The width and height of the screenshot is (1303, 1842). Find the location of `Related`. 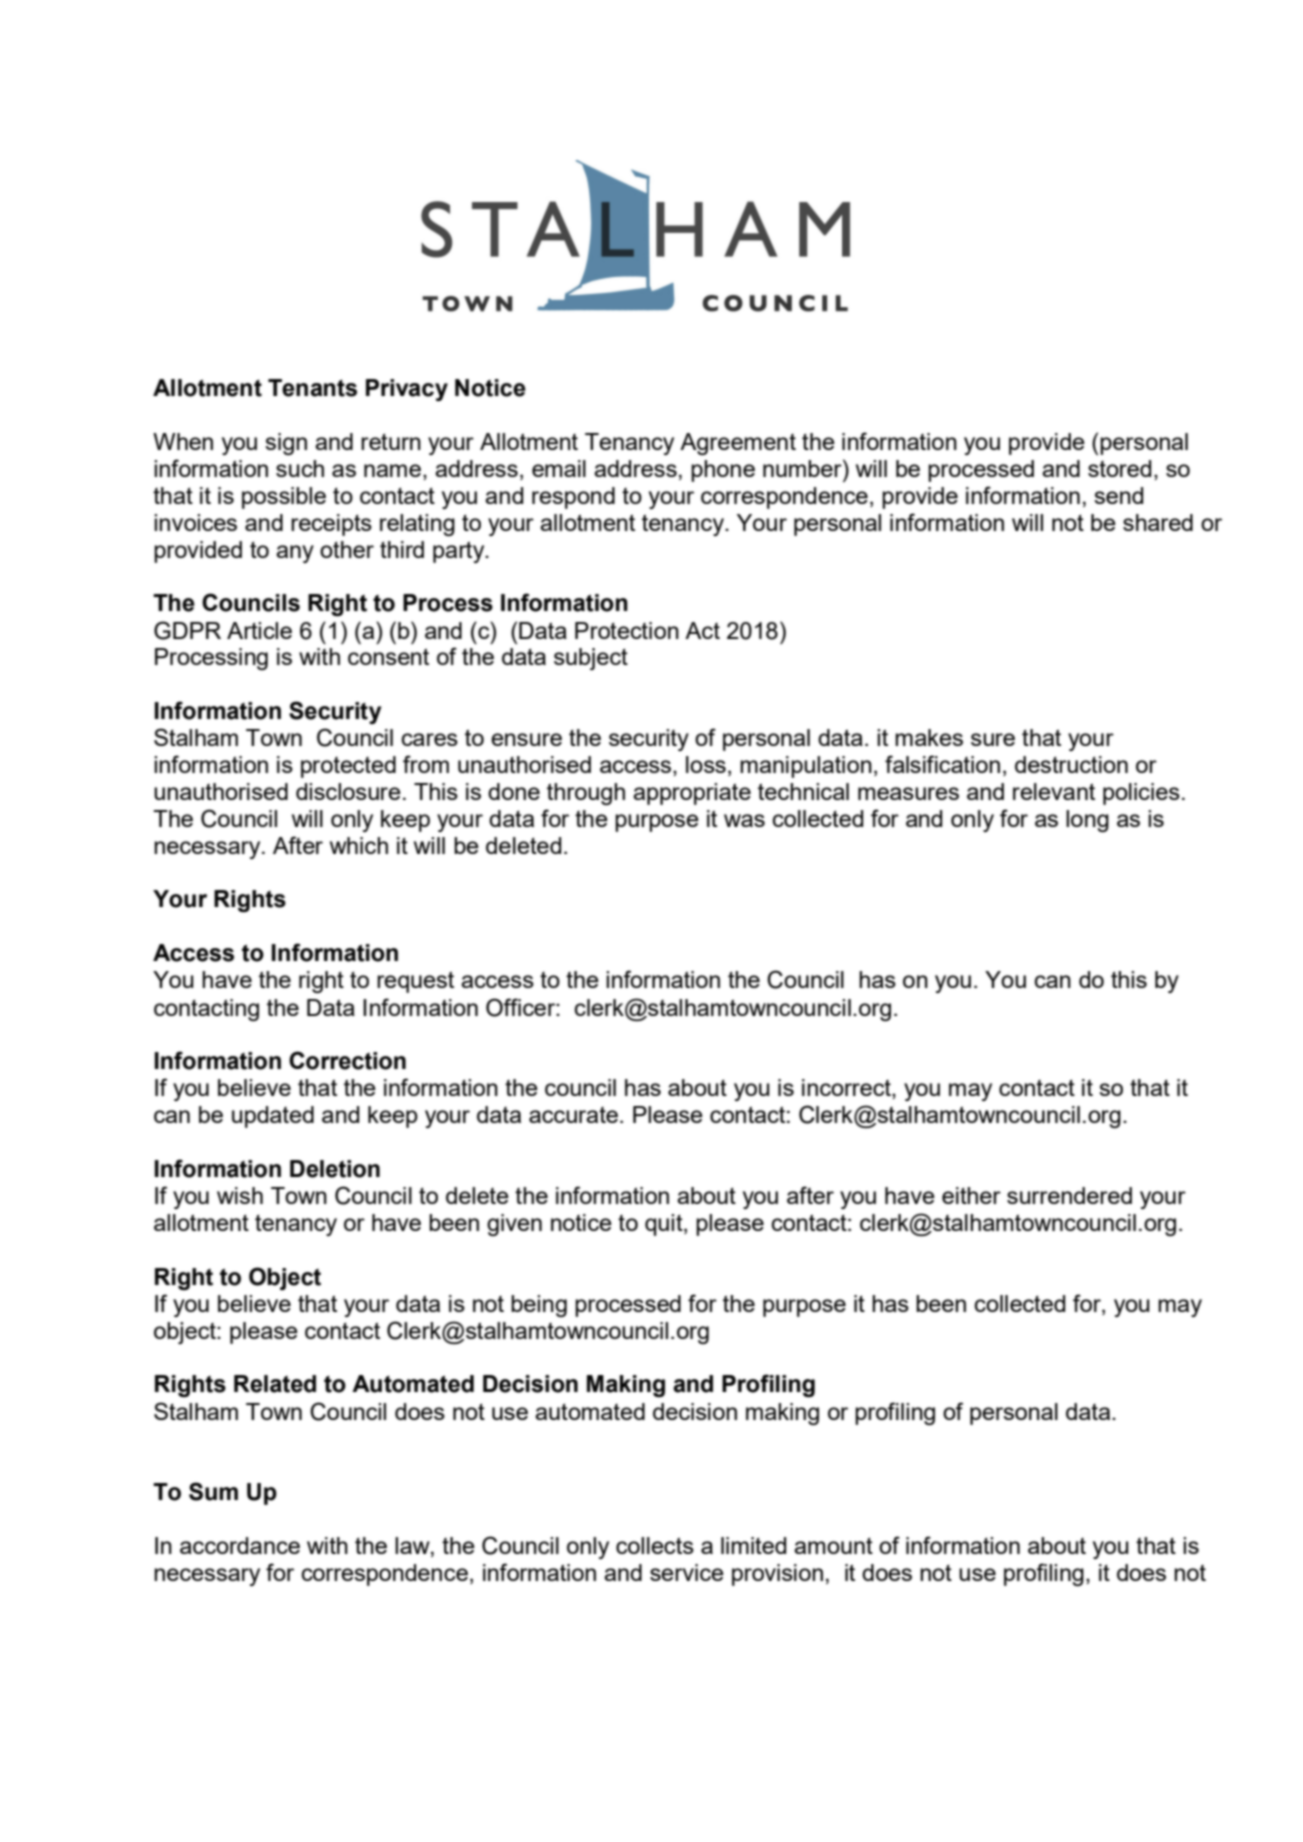

Related is located at coordinates (275, 1384).
